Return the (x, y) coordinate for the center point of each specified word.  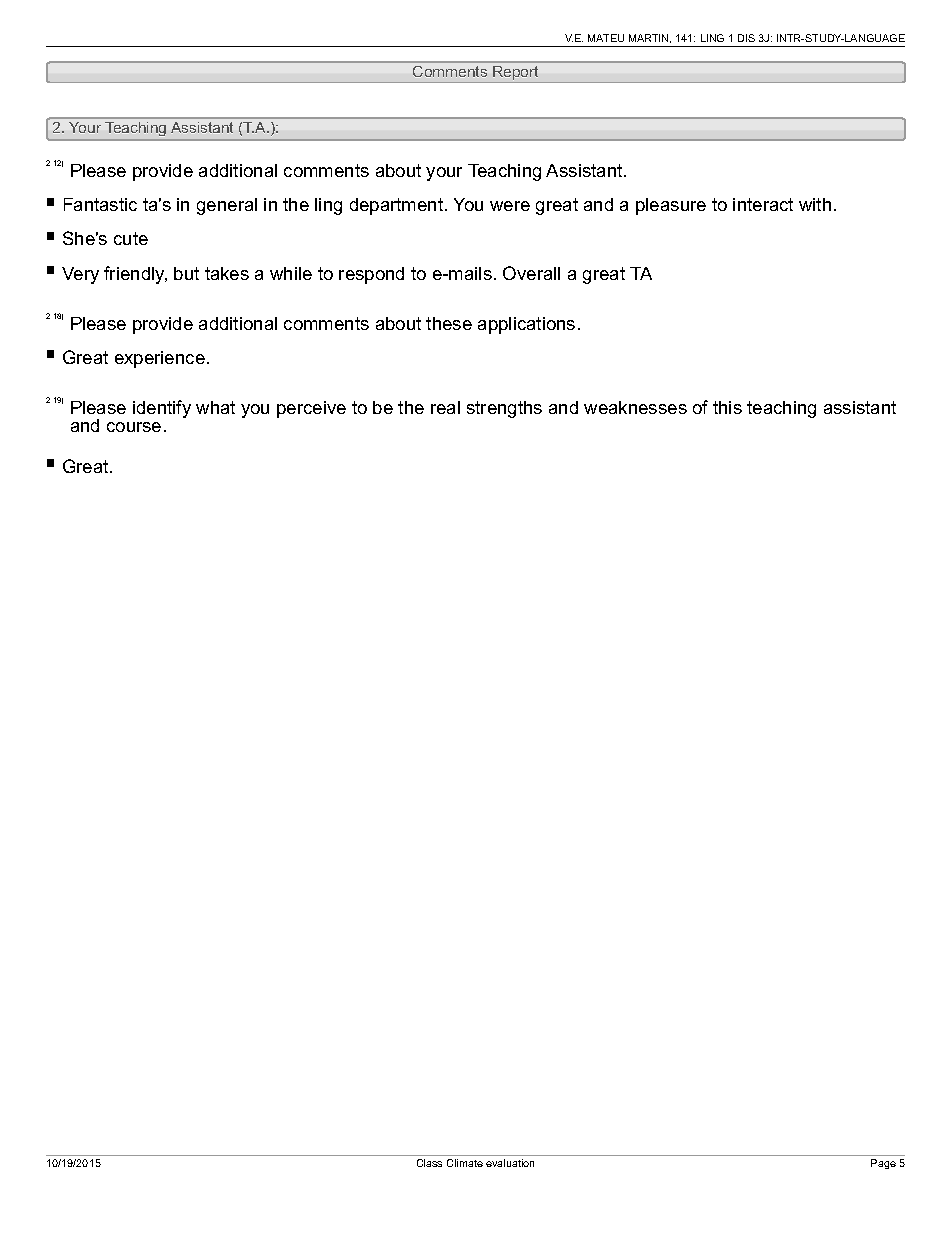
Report (516, 74)
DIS (746, 38)
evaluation (510, 1163)
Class (429, 1163)
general (227, 206)
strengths (504, 409)
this (727, 407)
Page (883, 1164)
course (134, 427)
